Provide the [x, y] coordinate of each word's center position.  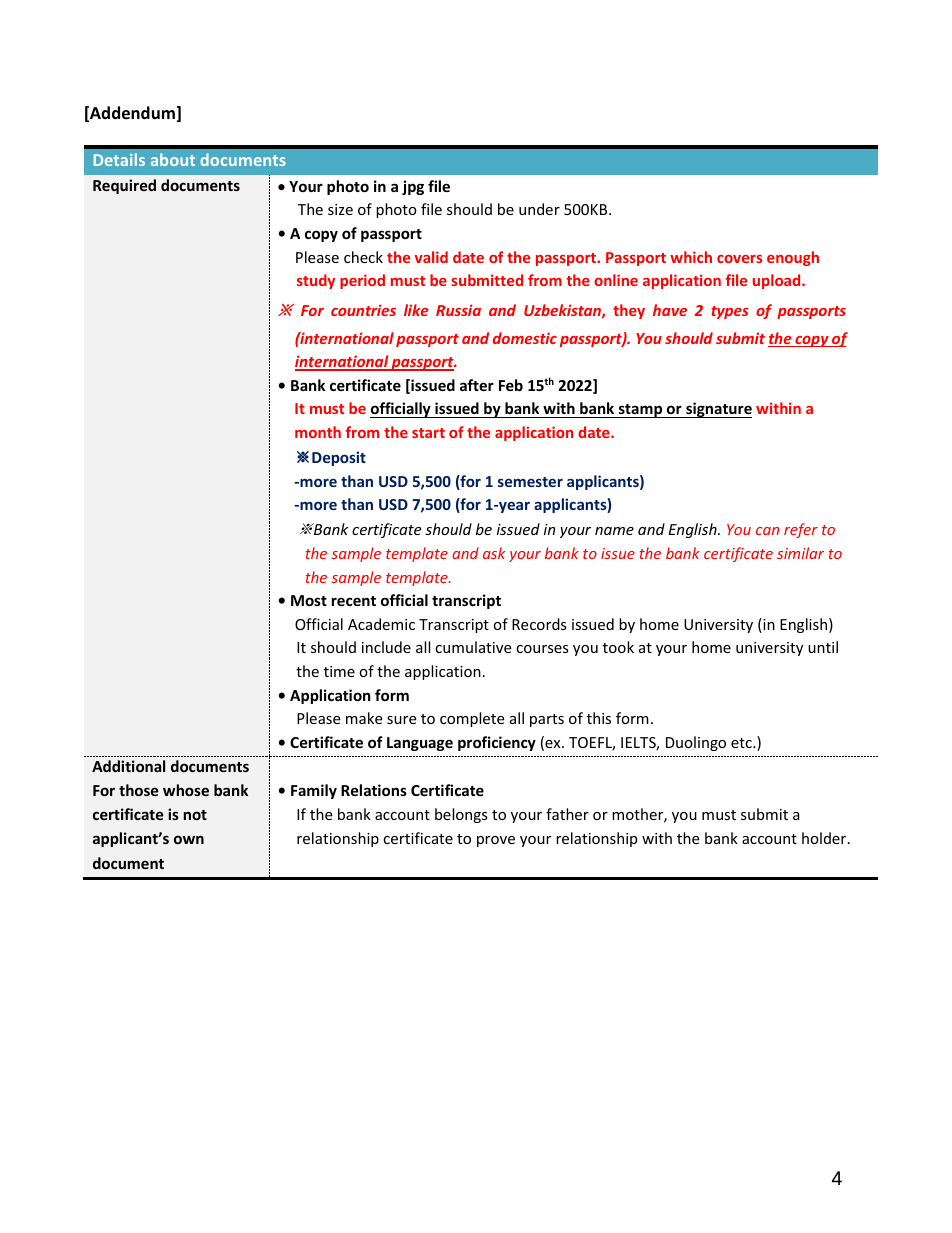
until [823, 647]
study [316, 281]
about [173, 159]
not [195, 815]
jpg [413, 187]
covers [739, 259]
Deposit [339, 458]
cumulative [473, 647]
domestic [525, 338]
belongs [461, 815]
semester [530, 482]
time [339, 671]
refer [801, 530]
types [730, 312]
